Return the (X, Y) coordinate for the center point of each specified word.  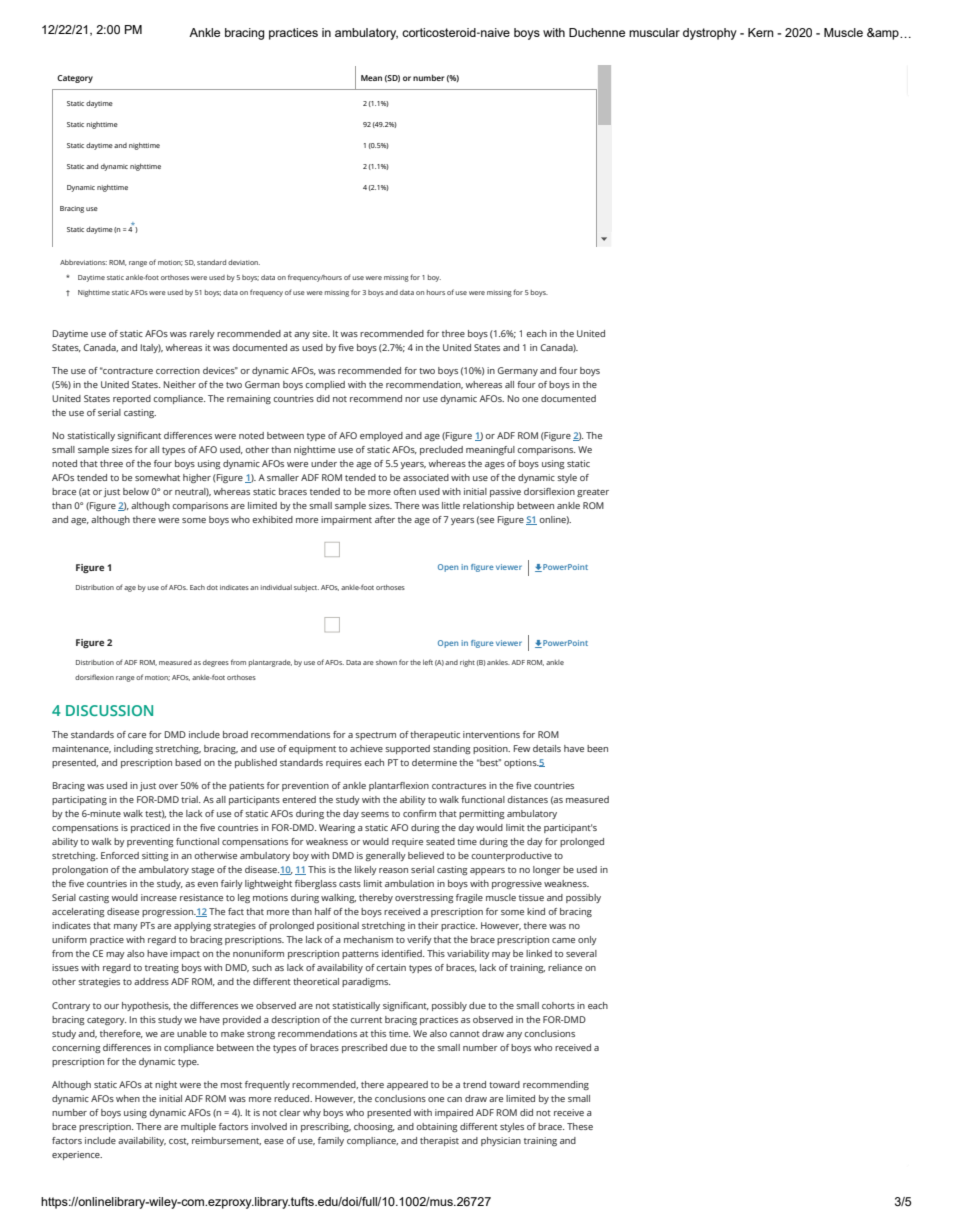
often (404, 491)
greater (593, 493)
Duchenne (597, 32)
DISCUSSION (109, 710)
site (321, 333)
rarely (202, 334)
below (136, 491)
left (428, 662)
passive (505, 492)
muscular (654, 32)
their (428, 925)
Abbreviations (83, 262)
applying (192, 926)
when (128, 1098)
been (597, 748)
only (587, 940)
